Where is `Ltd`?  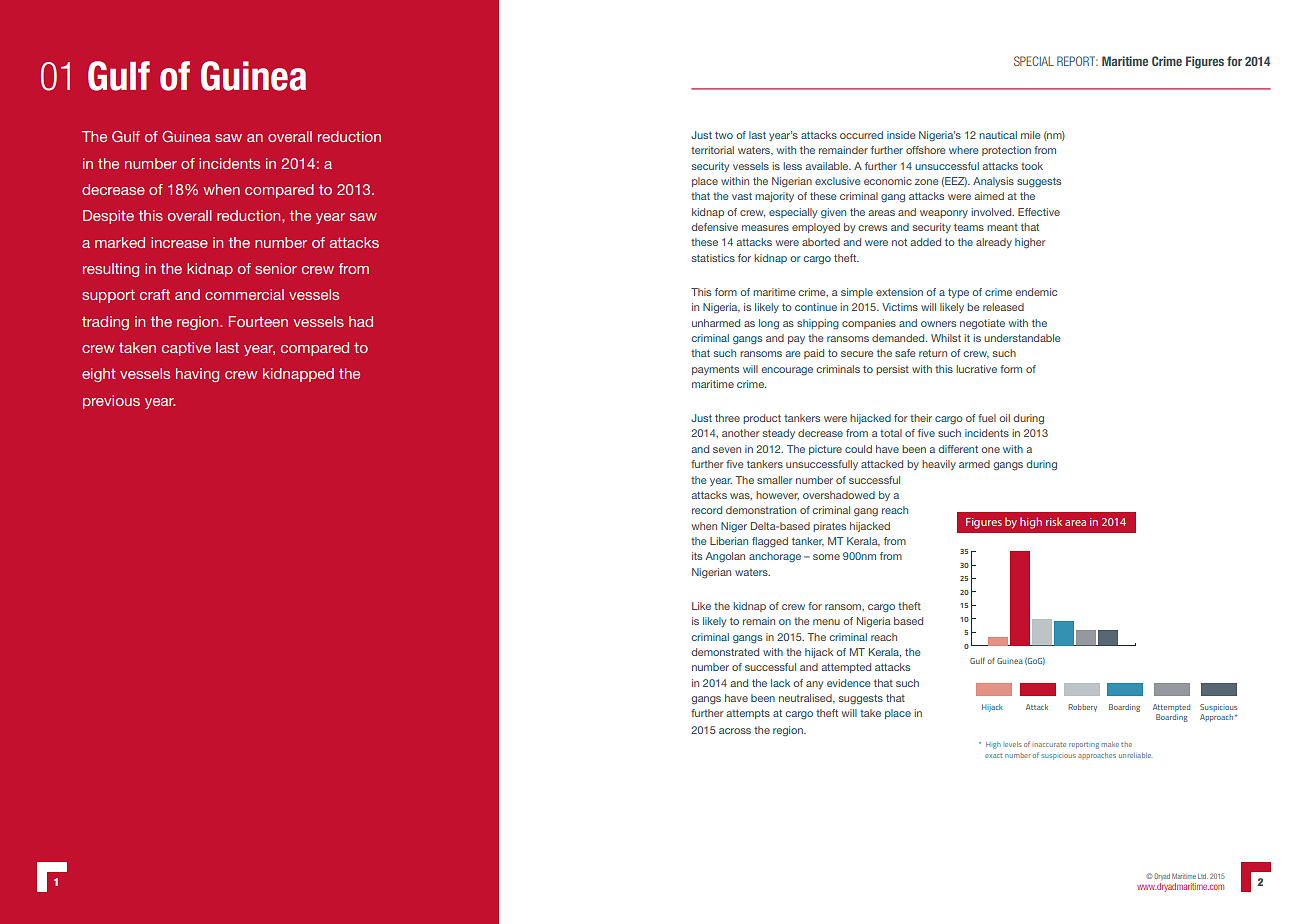 Ltd is located at coordinates (1203, 876).
